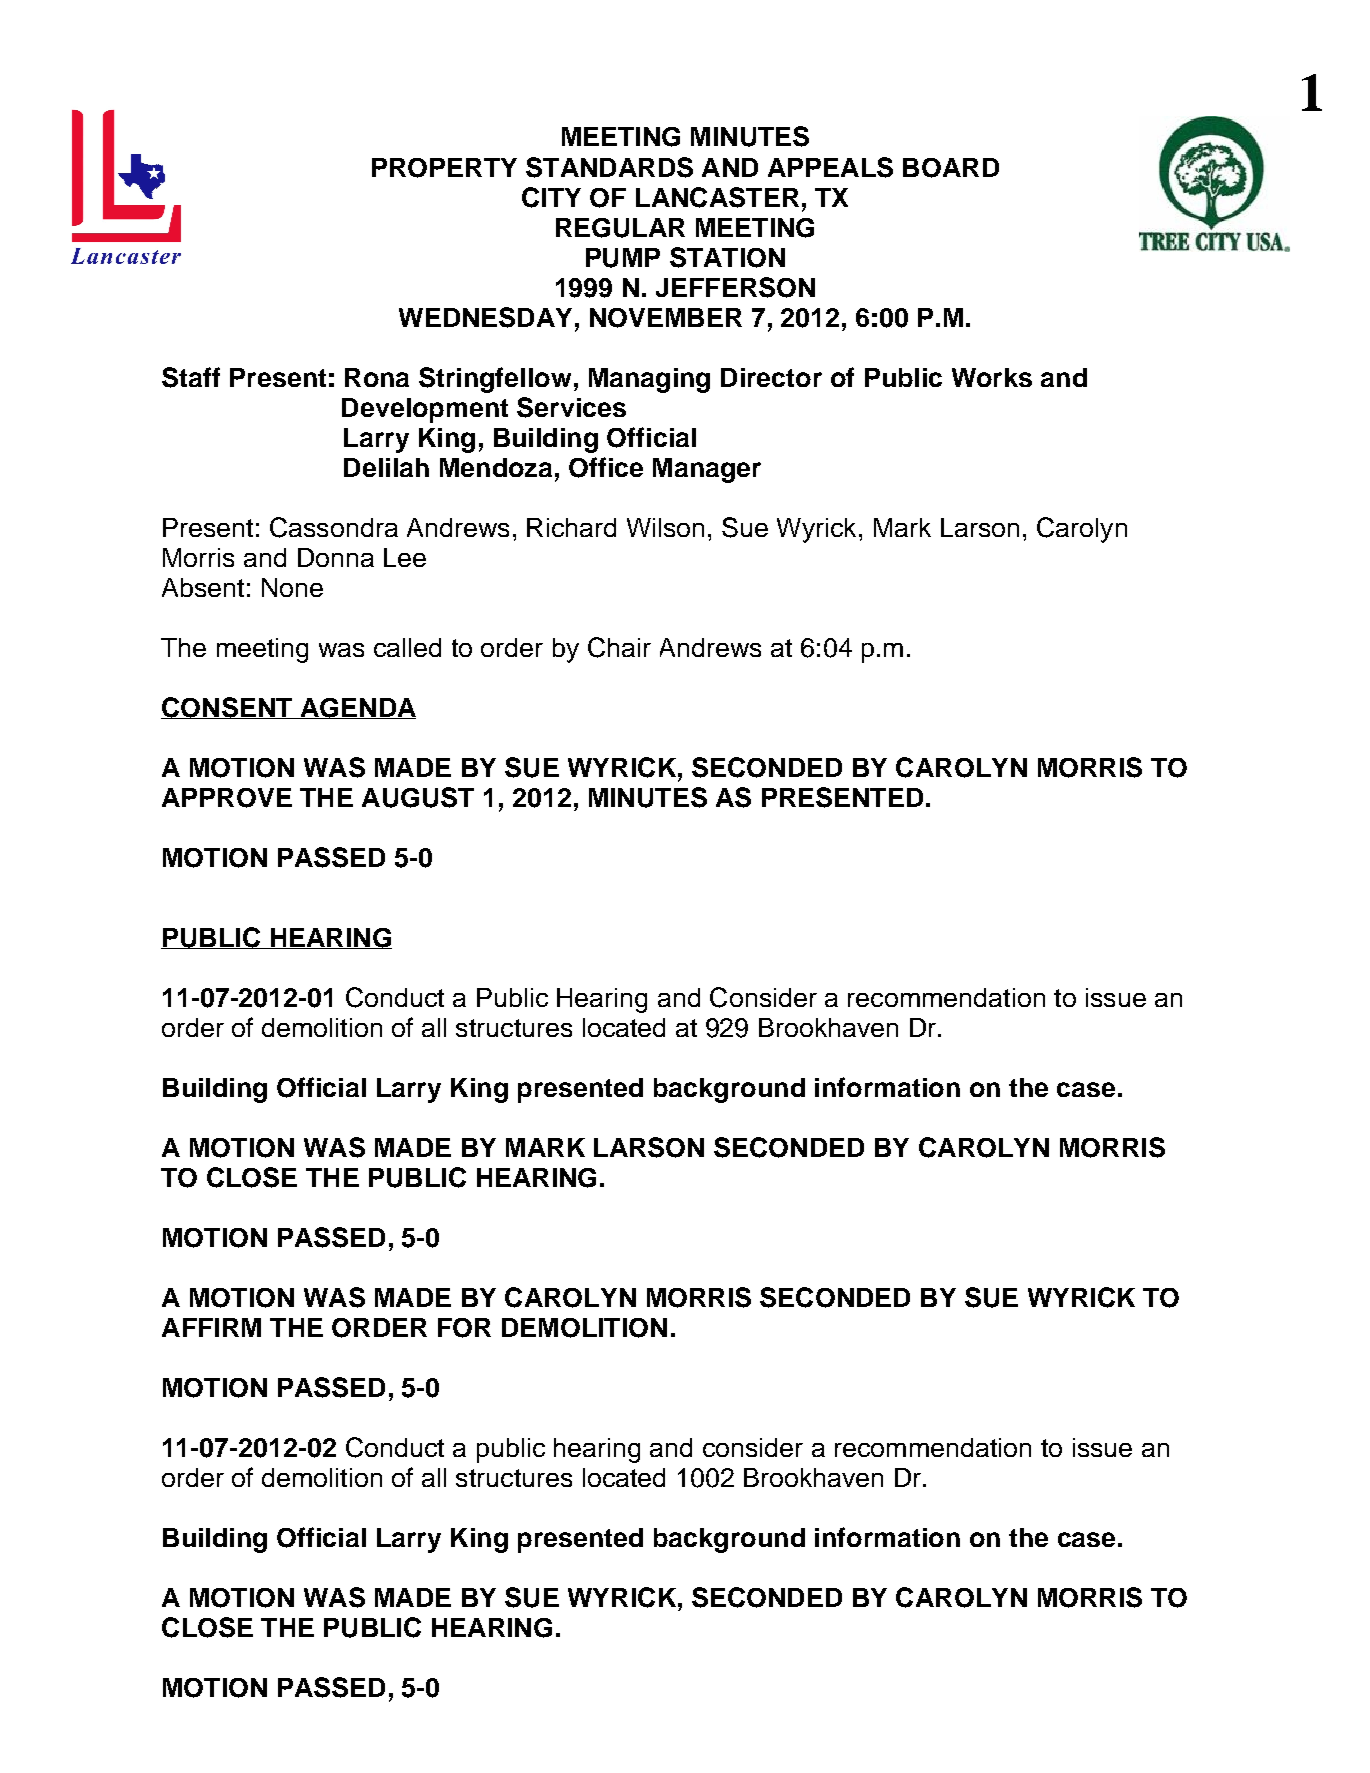 This screenshot has width=1370, height=1773. Describe the element at coordinates (606, 467) in the screenshot. I see `Office` at that location.
